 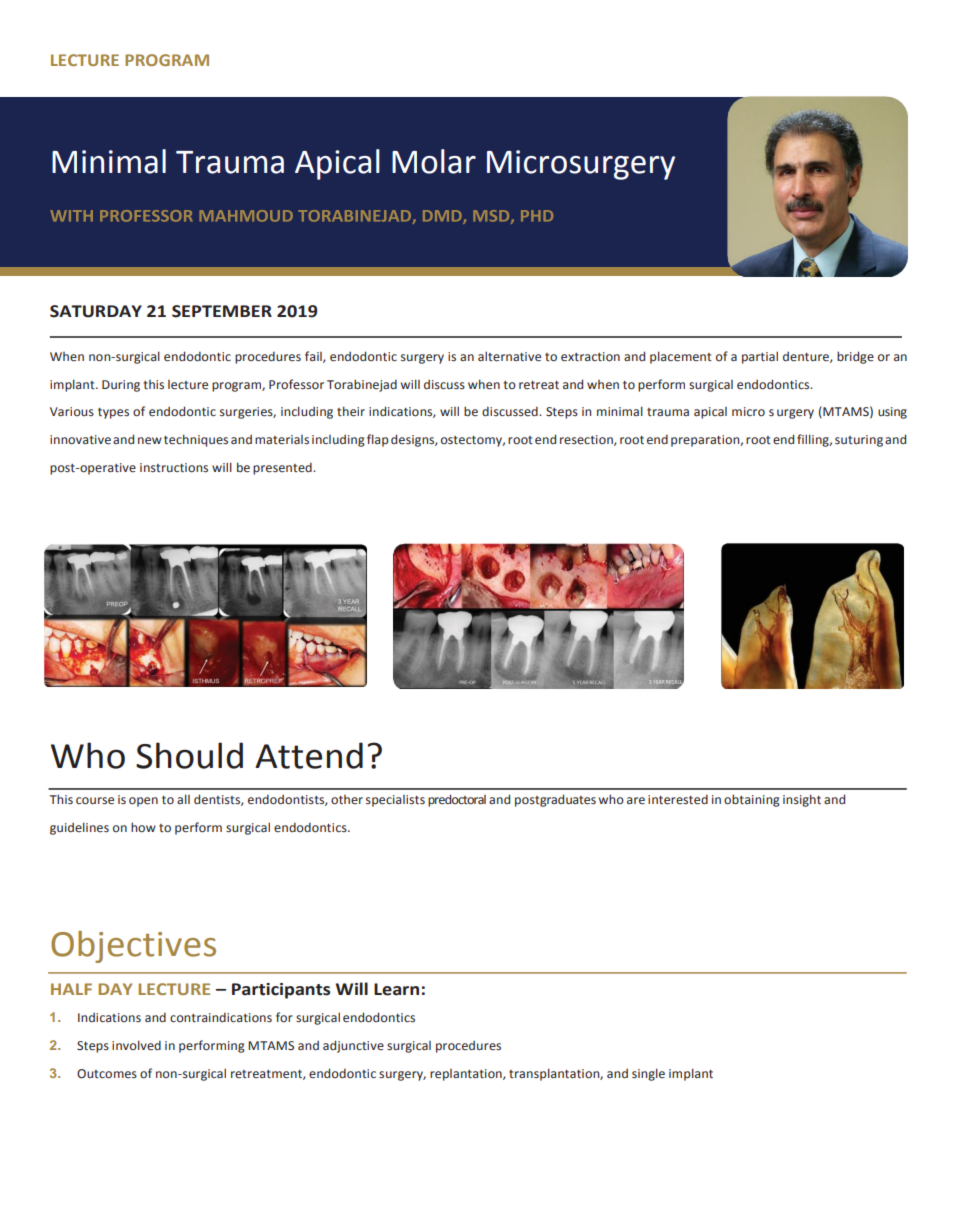 What do you see at coordinates (189, 755) in the screenshot?
I see `Should` at bounding box center [189, 755].
